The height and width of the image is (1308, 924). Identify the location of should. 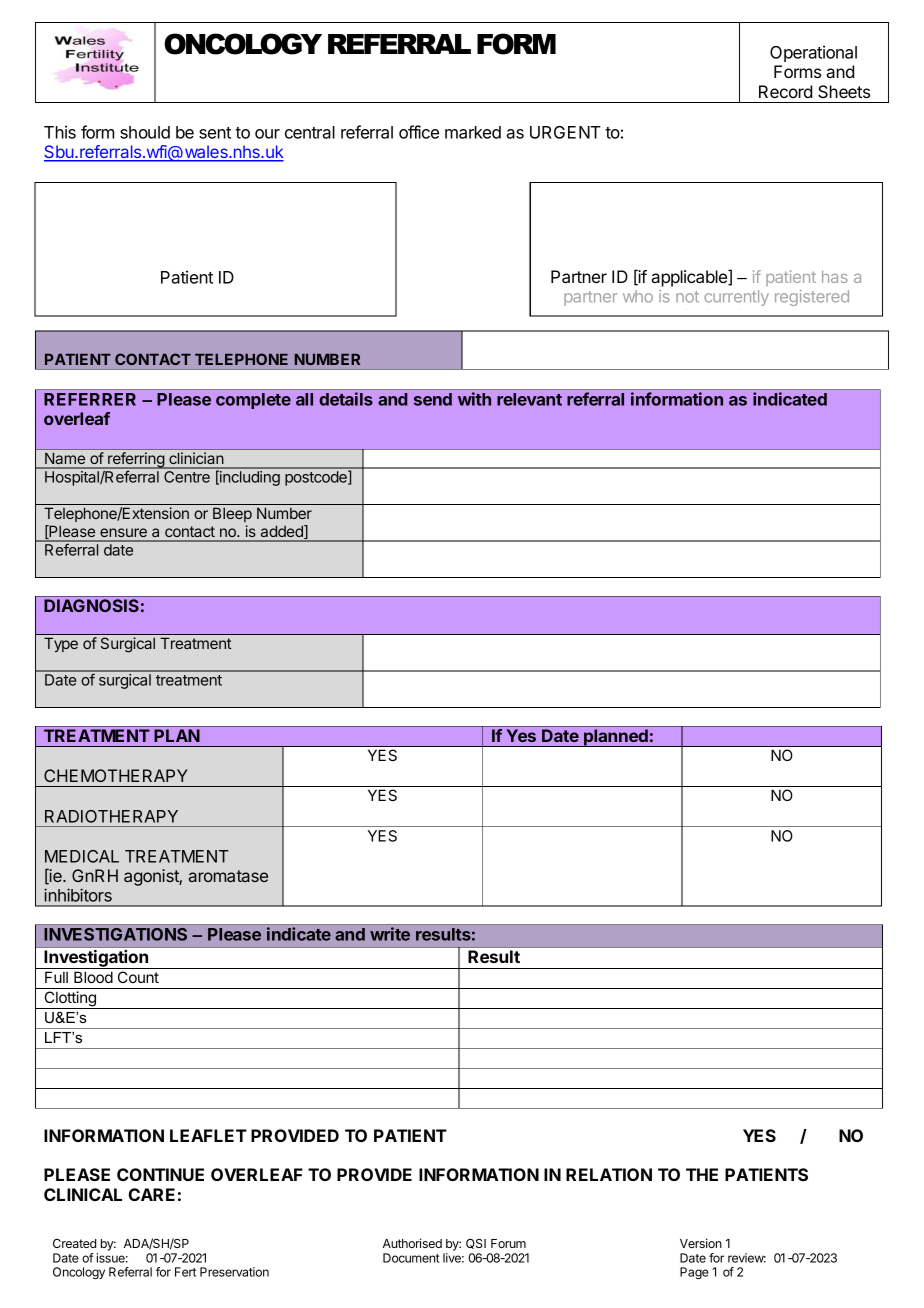
(145, 132).
